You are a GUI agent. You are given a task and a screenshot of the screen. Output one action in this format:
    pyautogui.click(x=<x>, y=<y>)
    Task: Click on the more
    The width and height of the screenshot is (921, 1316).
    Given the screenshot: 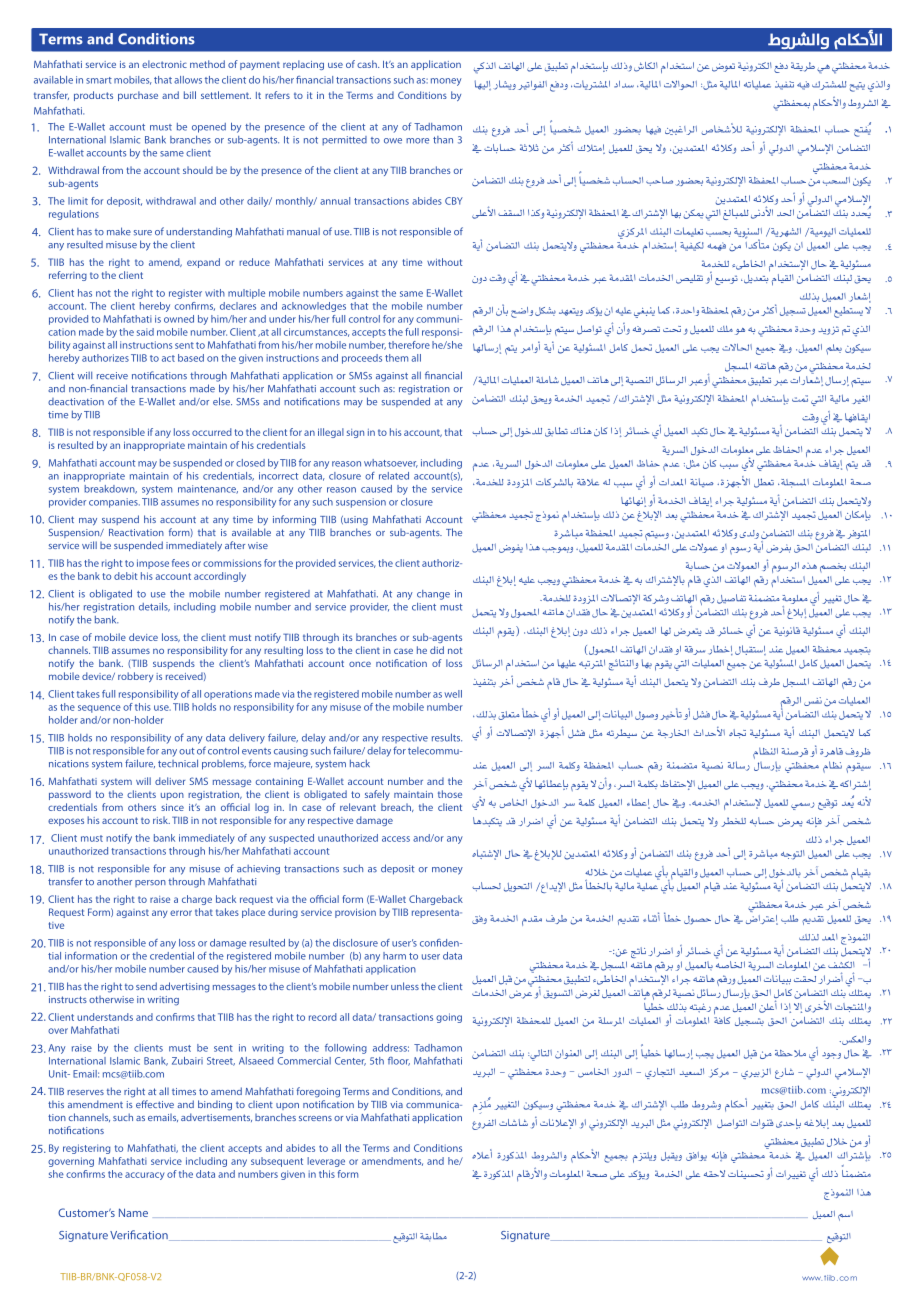 What is the action you would take?
    pyautogui.click(x=417, y=141)
